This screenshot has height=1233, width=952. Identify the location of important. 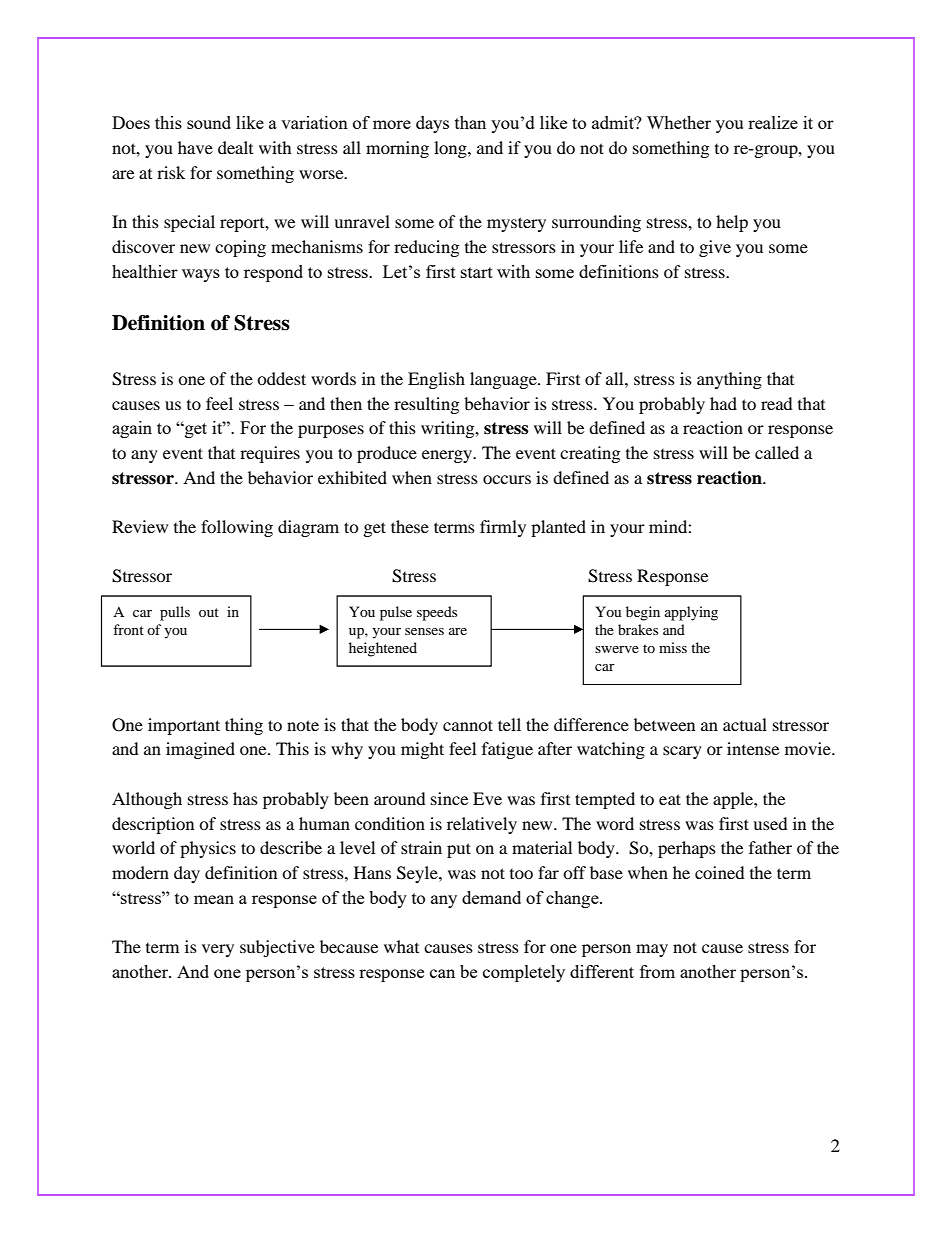
(184, 726).
